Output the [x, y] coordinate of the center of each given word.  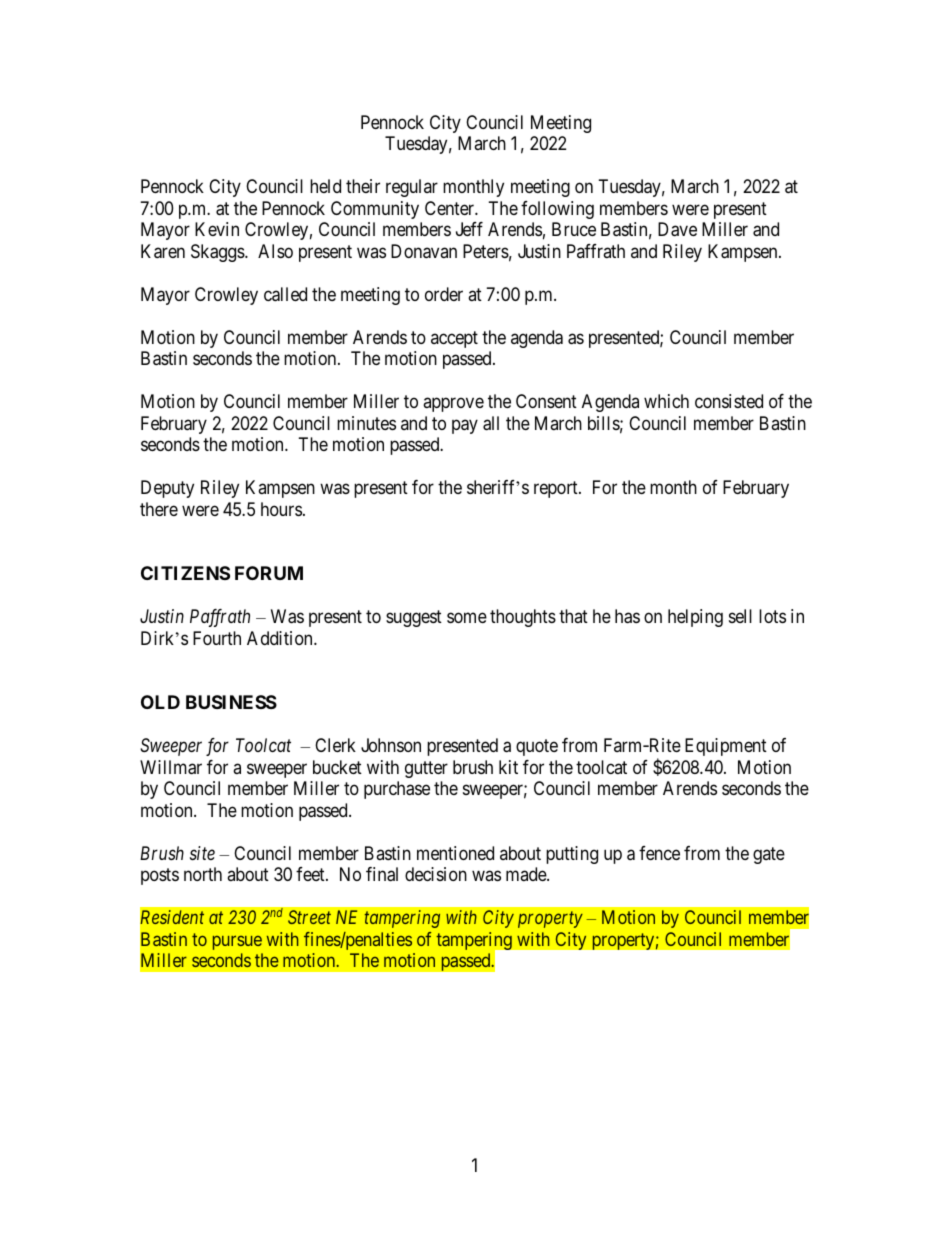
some [467, 618]
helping [695, 618]
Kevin [217, 229]
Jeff [469, 229]
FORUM [269, 573]
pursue [237, 942]
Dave [677, 229]
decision [436, 874]
